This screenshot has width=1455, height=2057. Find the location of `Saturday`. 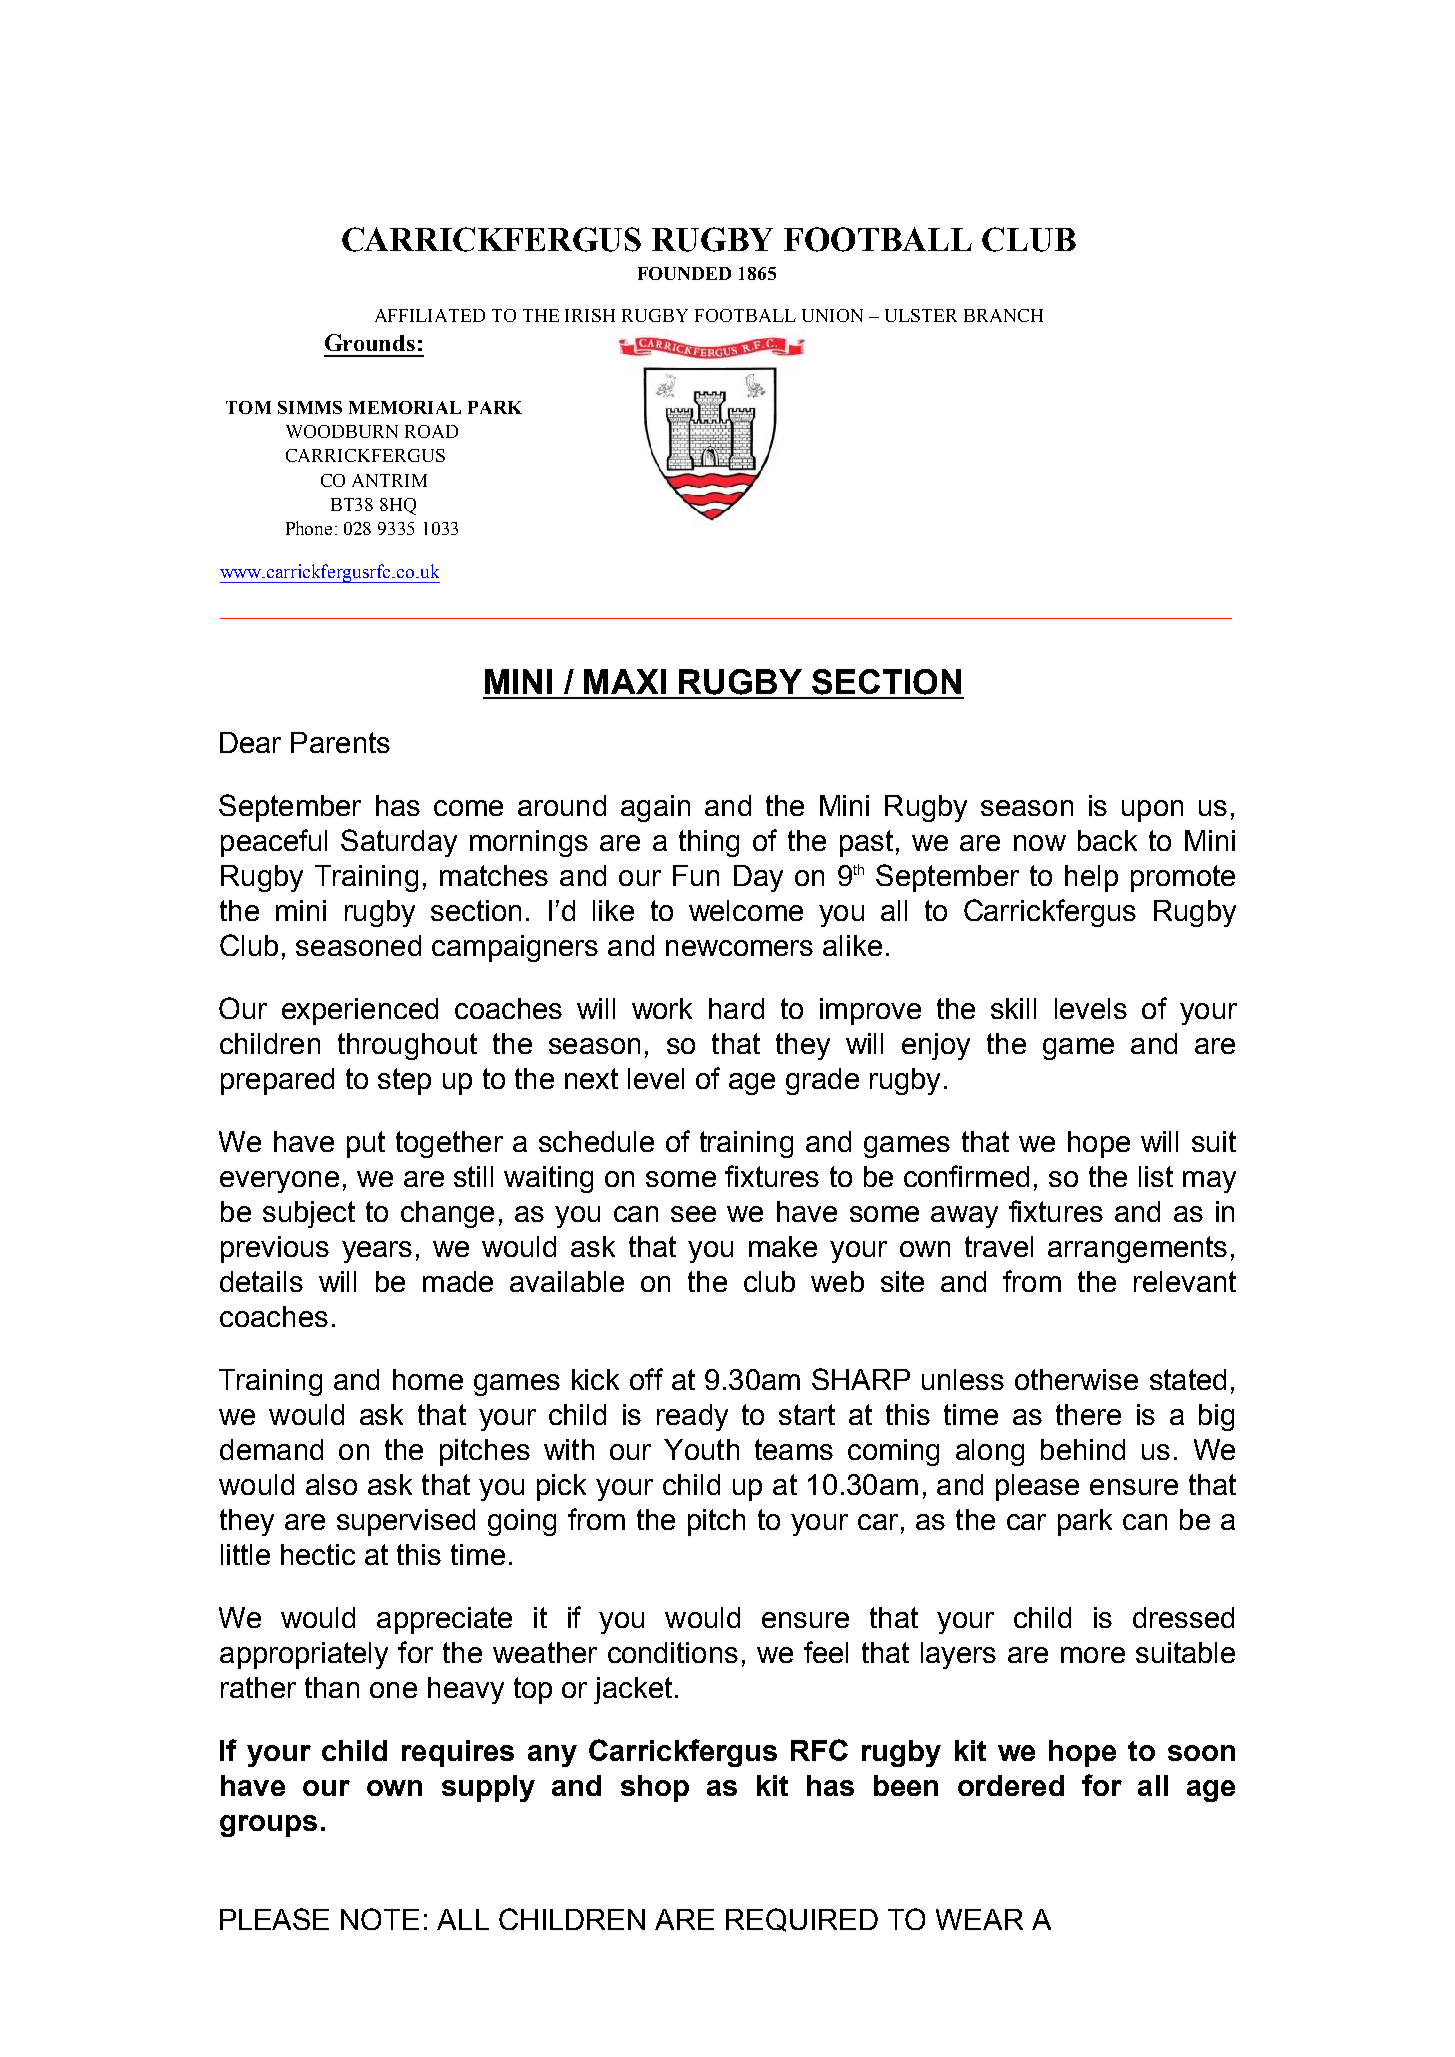

Saturday is located at coordinates (399, 843).
